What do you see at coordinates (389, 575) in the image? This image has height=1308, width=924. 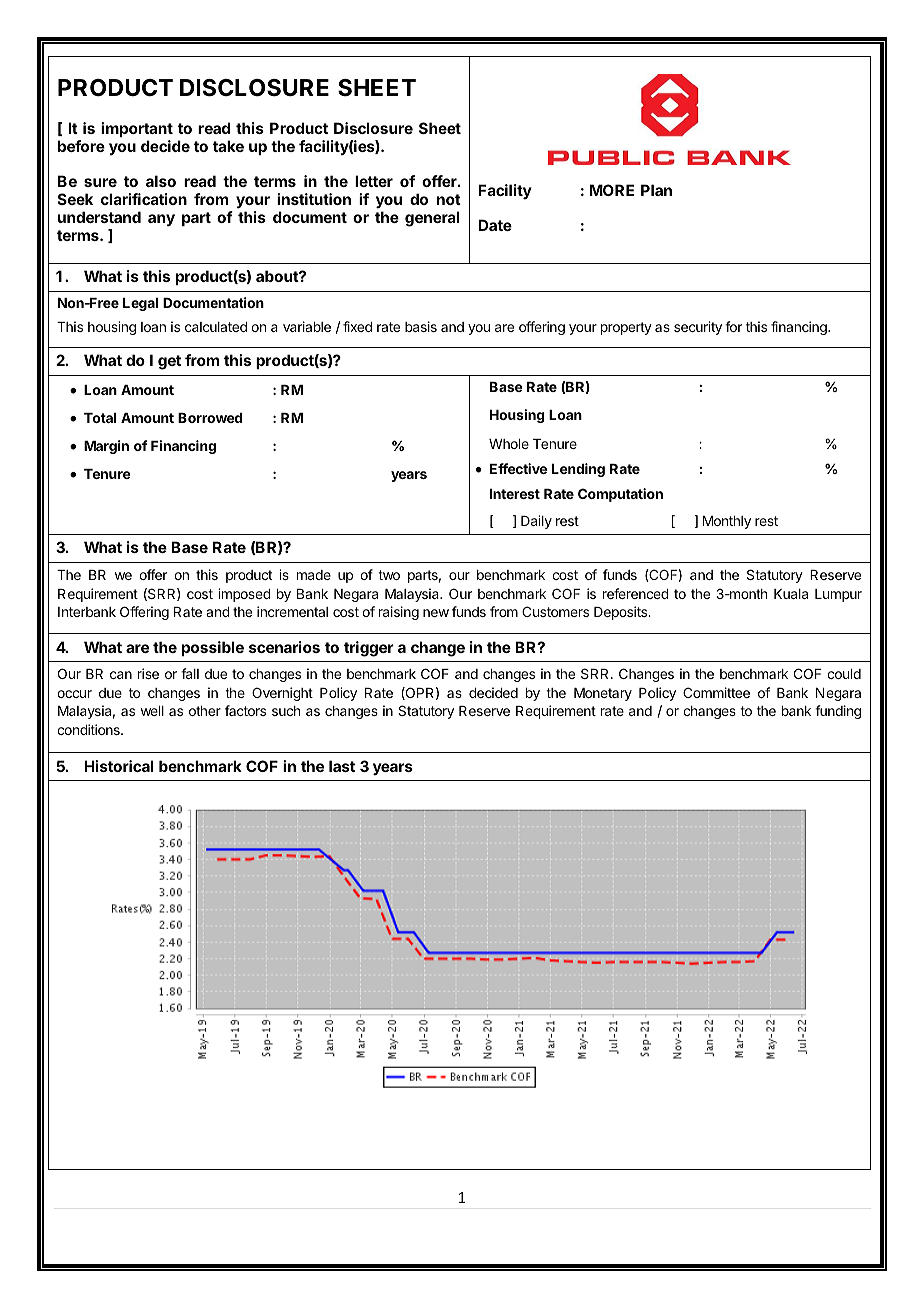 I see `two` at bounding box center [389, 575].
